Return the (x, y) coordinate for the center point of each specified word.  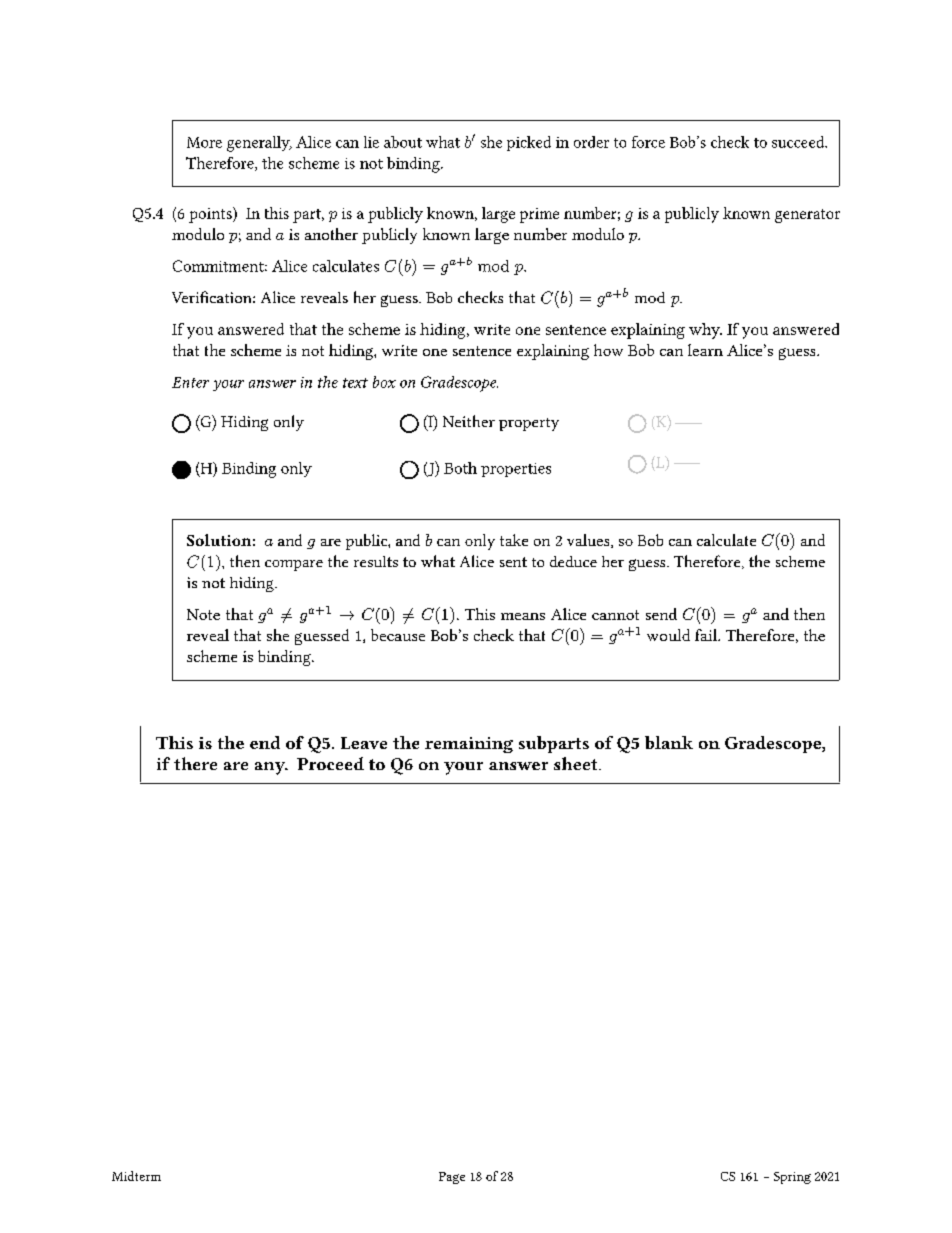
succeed (799, 142)
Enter (190, 382)
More (204, 142)
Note (203, 614)
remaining (469, 745)
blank (669, 742)
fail (707, 635)
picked (529, 143)
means (523, 616)
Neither (469, 421)
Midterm (136, 1176)
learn (705, 350)
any (271, 768)
